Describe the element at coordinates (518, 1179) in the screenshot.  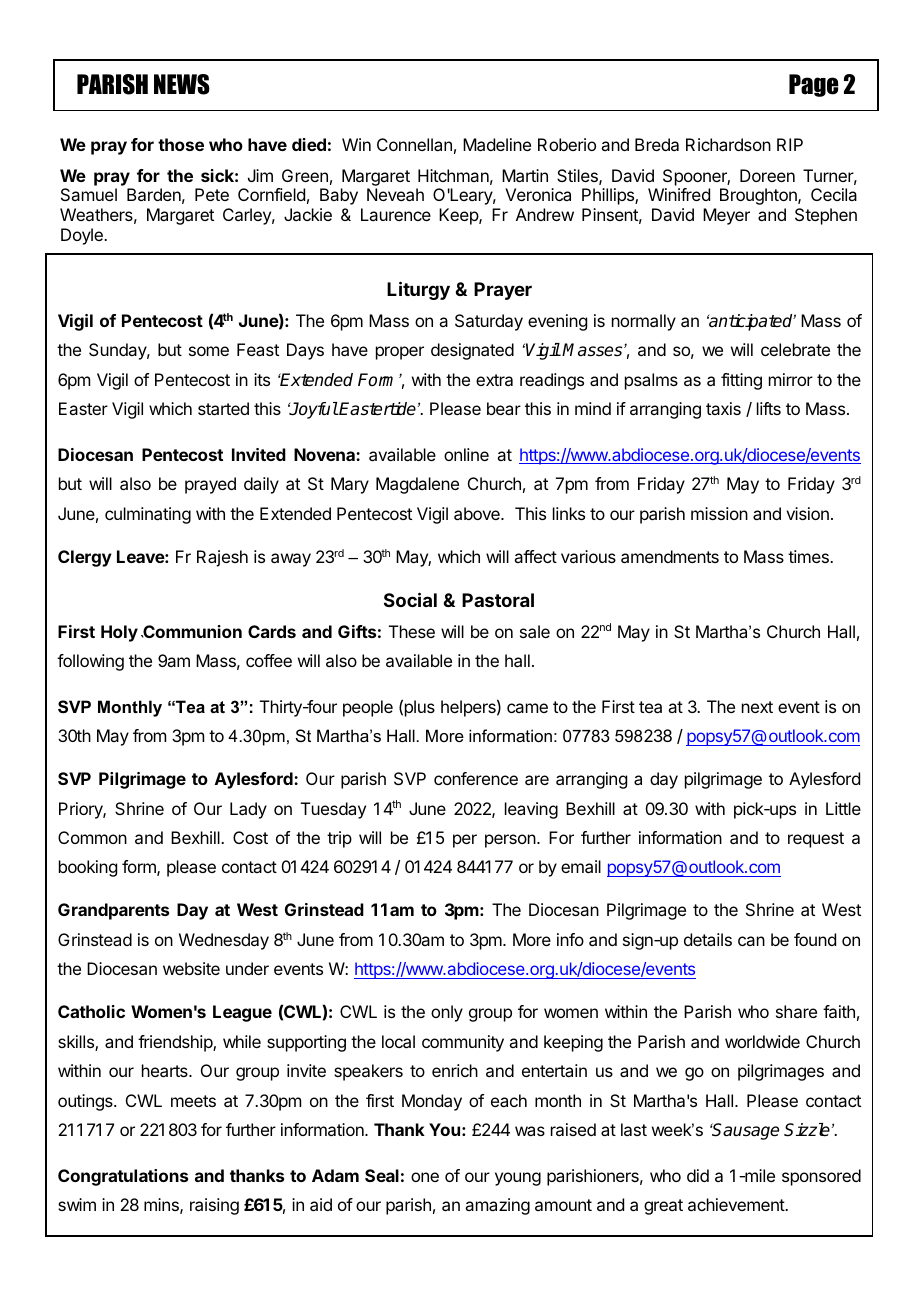
I see `young` at that location.
